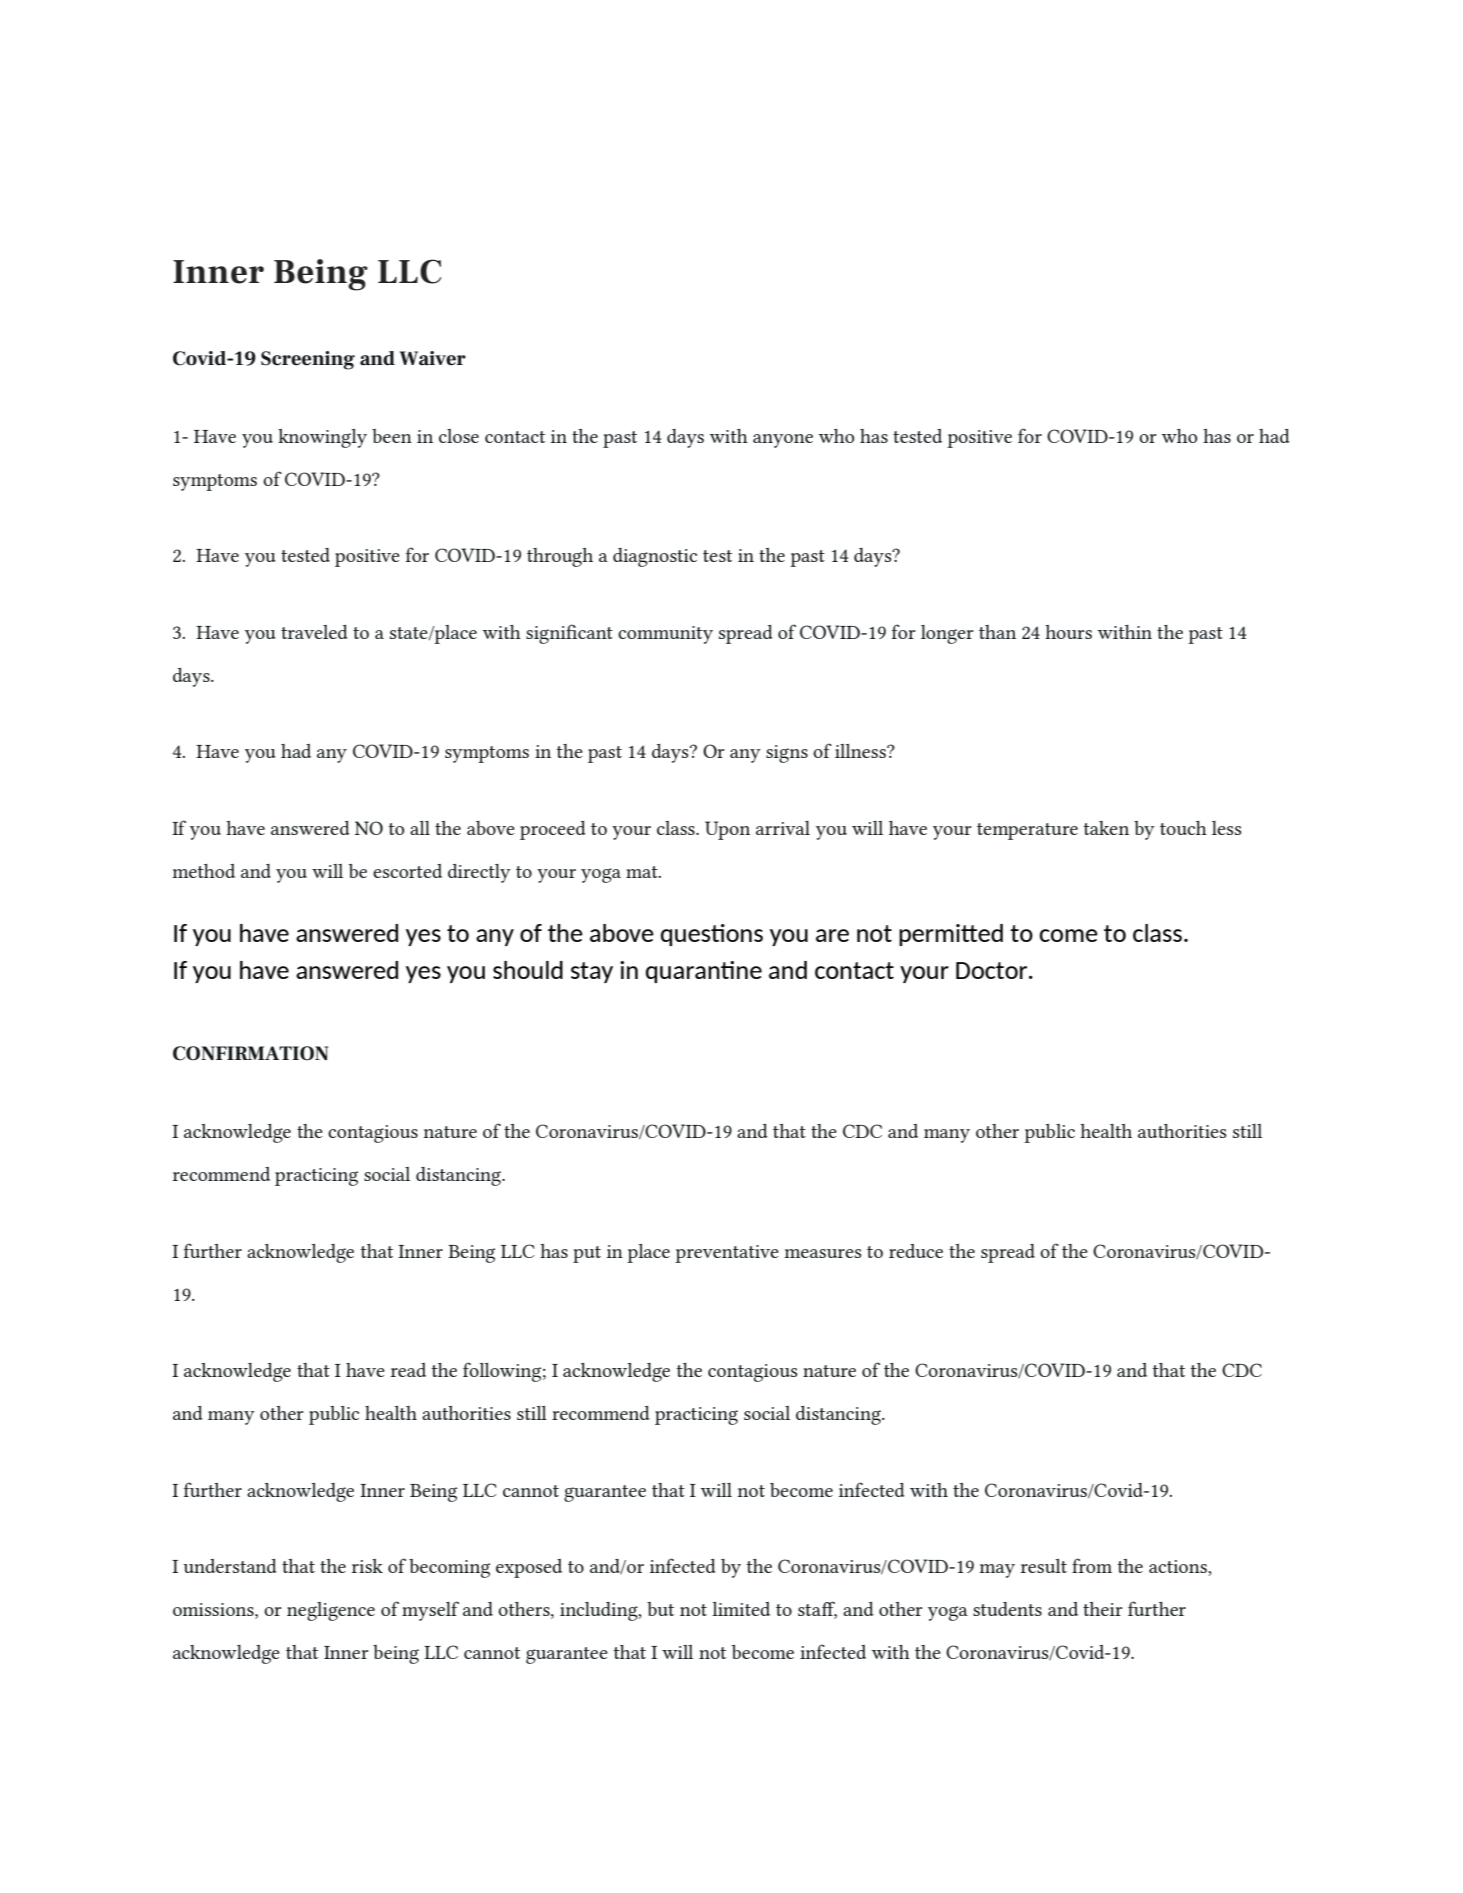  I want to click on limited, so click(741, 1609).
